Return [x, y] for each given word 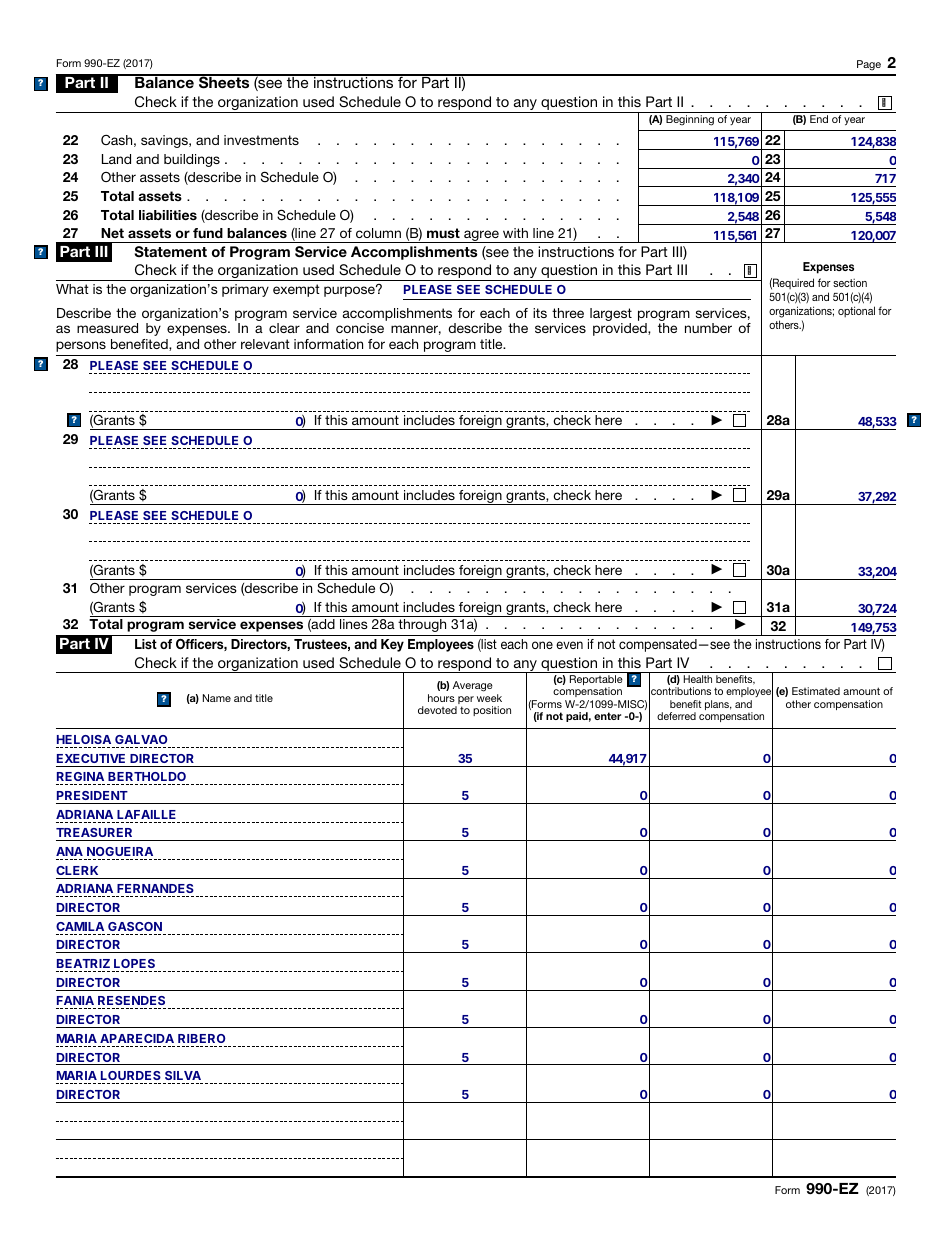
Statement [171, 252]
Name [217, 698]
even [569, 645]
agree [481, 236]
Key [392, 645]
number [708, 328]
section [850, 282]
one [542, 645]
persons [81, 346]
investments [261, 140]
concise [360, 328]
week [489, 698]
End [819, 119]
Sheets [224, 82]
